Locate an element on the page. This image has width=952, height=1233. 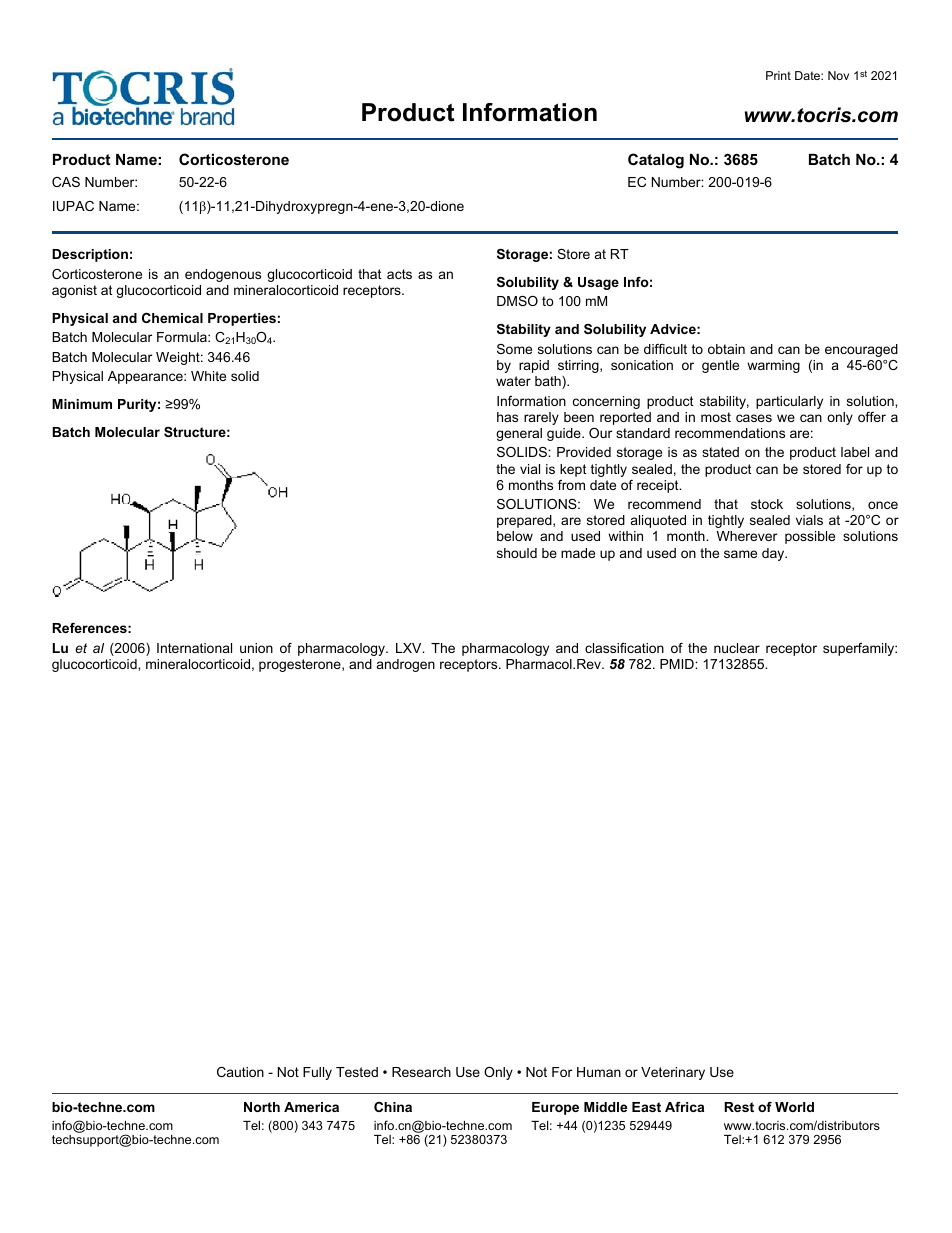
Print is located at coordinates (778, 75).
